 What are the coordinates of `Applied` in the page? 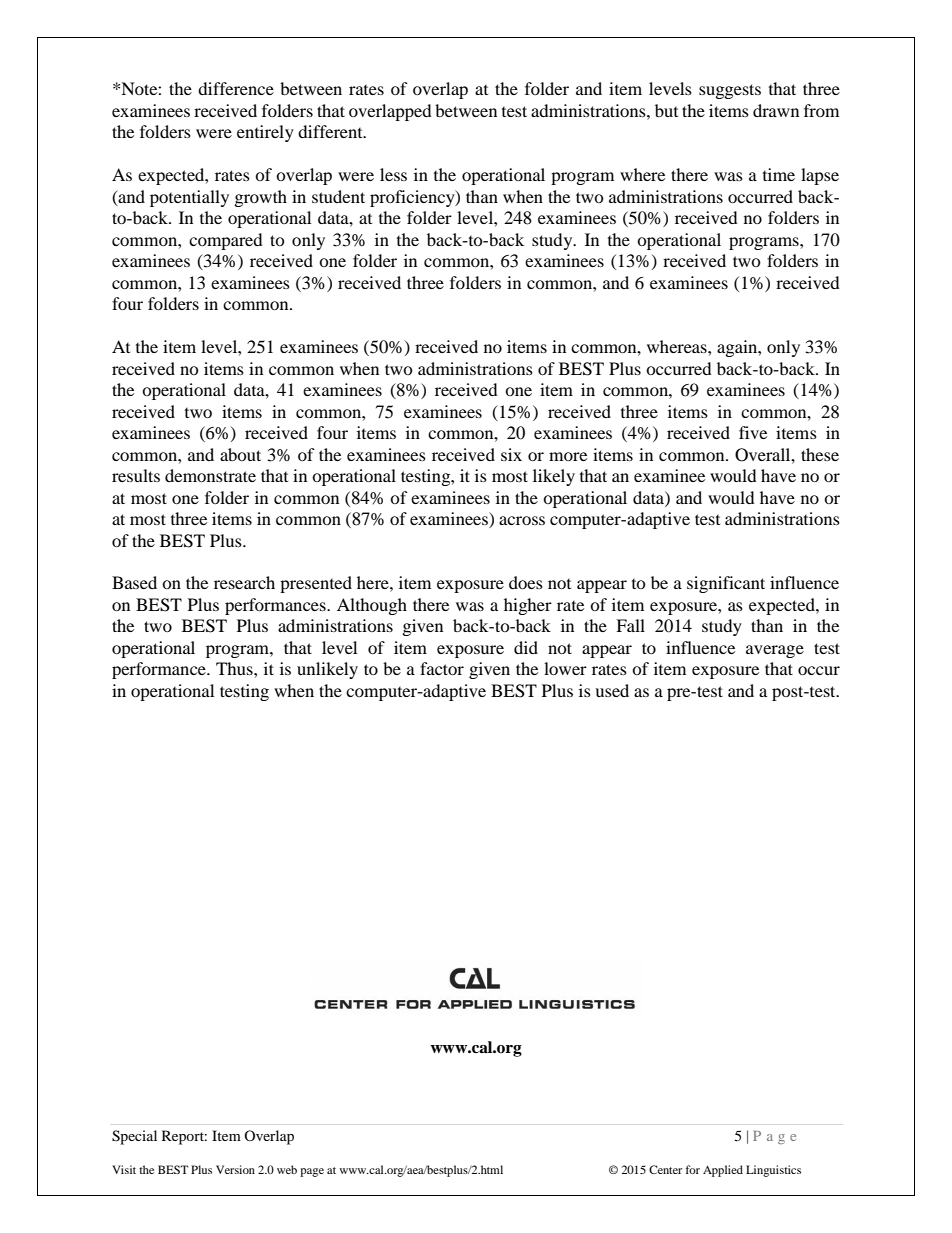 It's located at (723, 1171).
